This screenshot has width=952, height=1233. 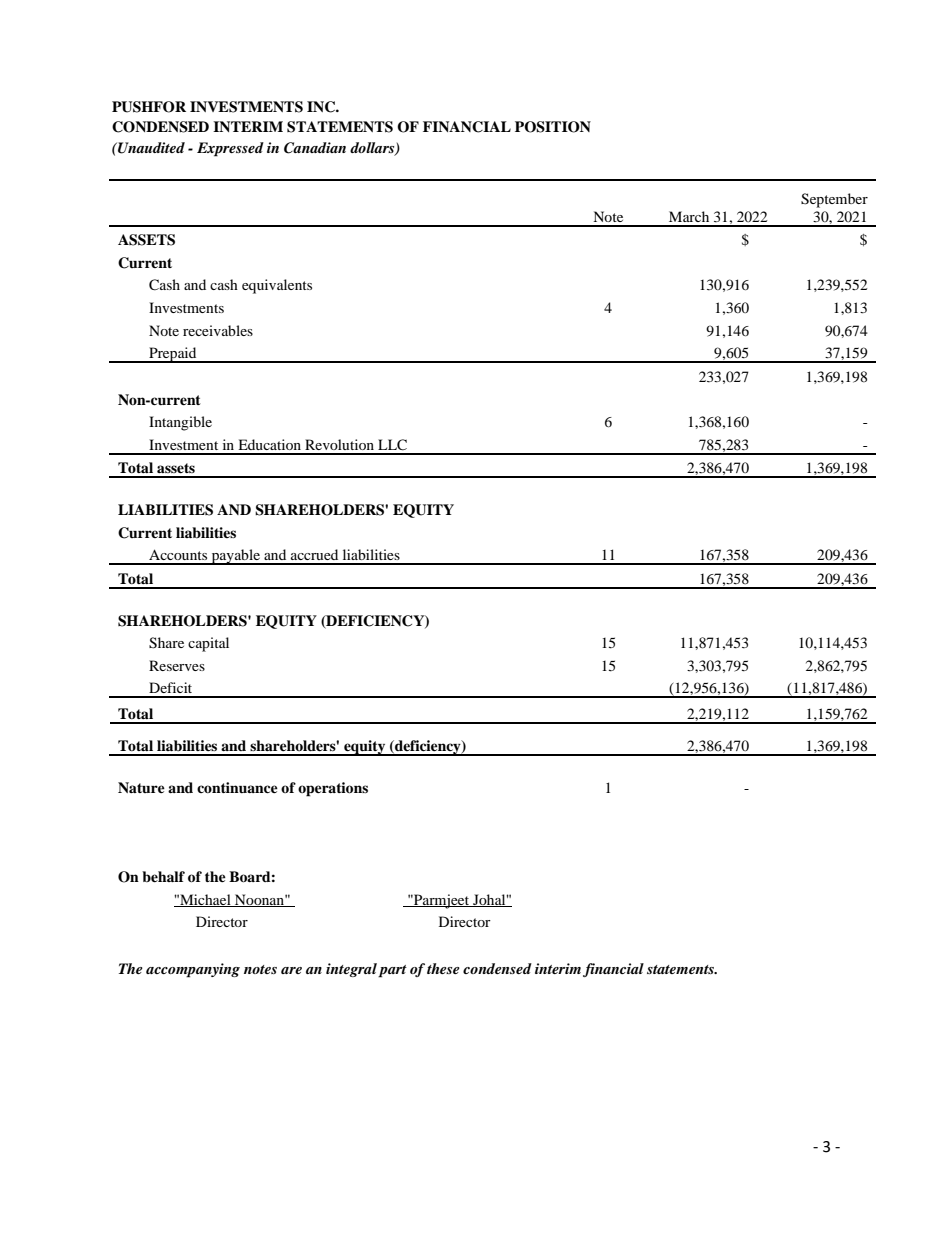 I want to click on Expressed, so click(x=230, y=149).
